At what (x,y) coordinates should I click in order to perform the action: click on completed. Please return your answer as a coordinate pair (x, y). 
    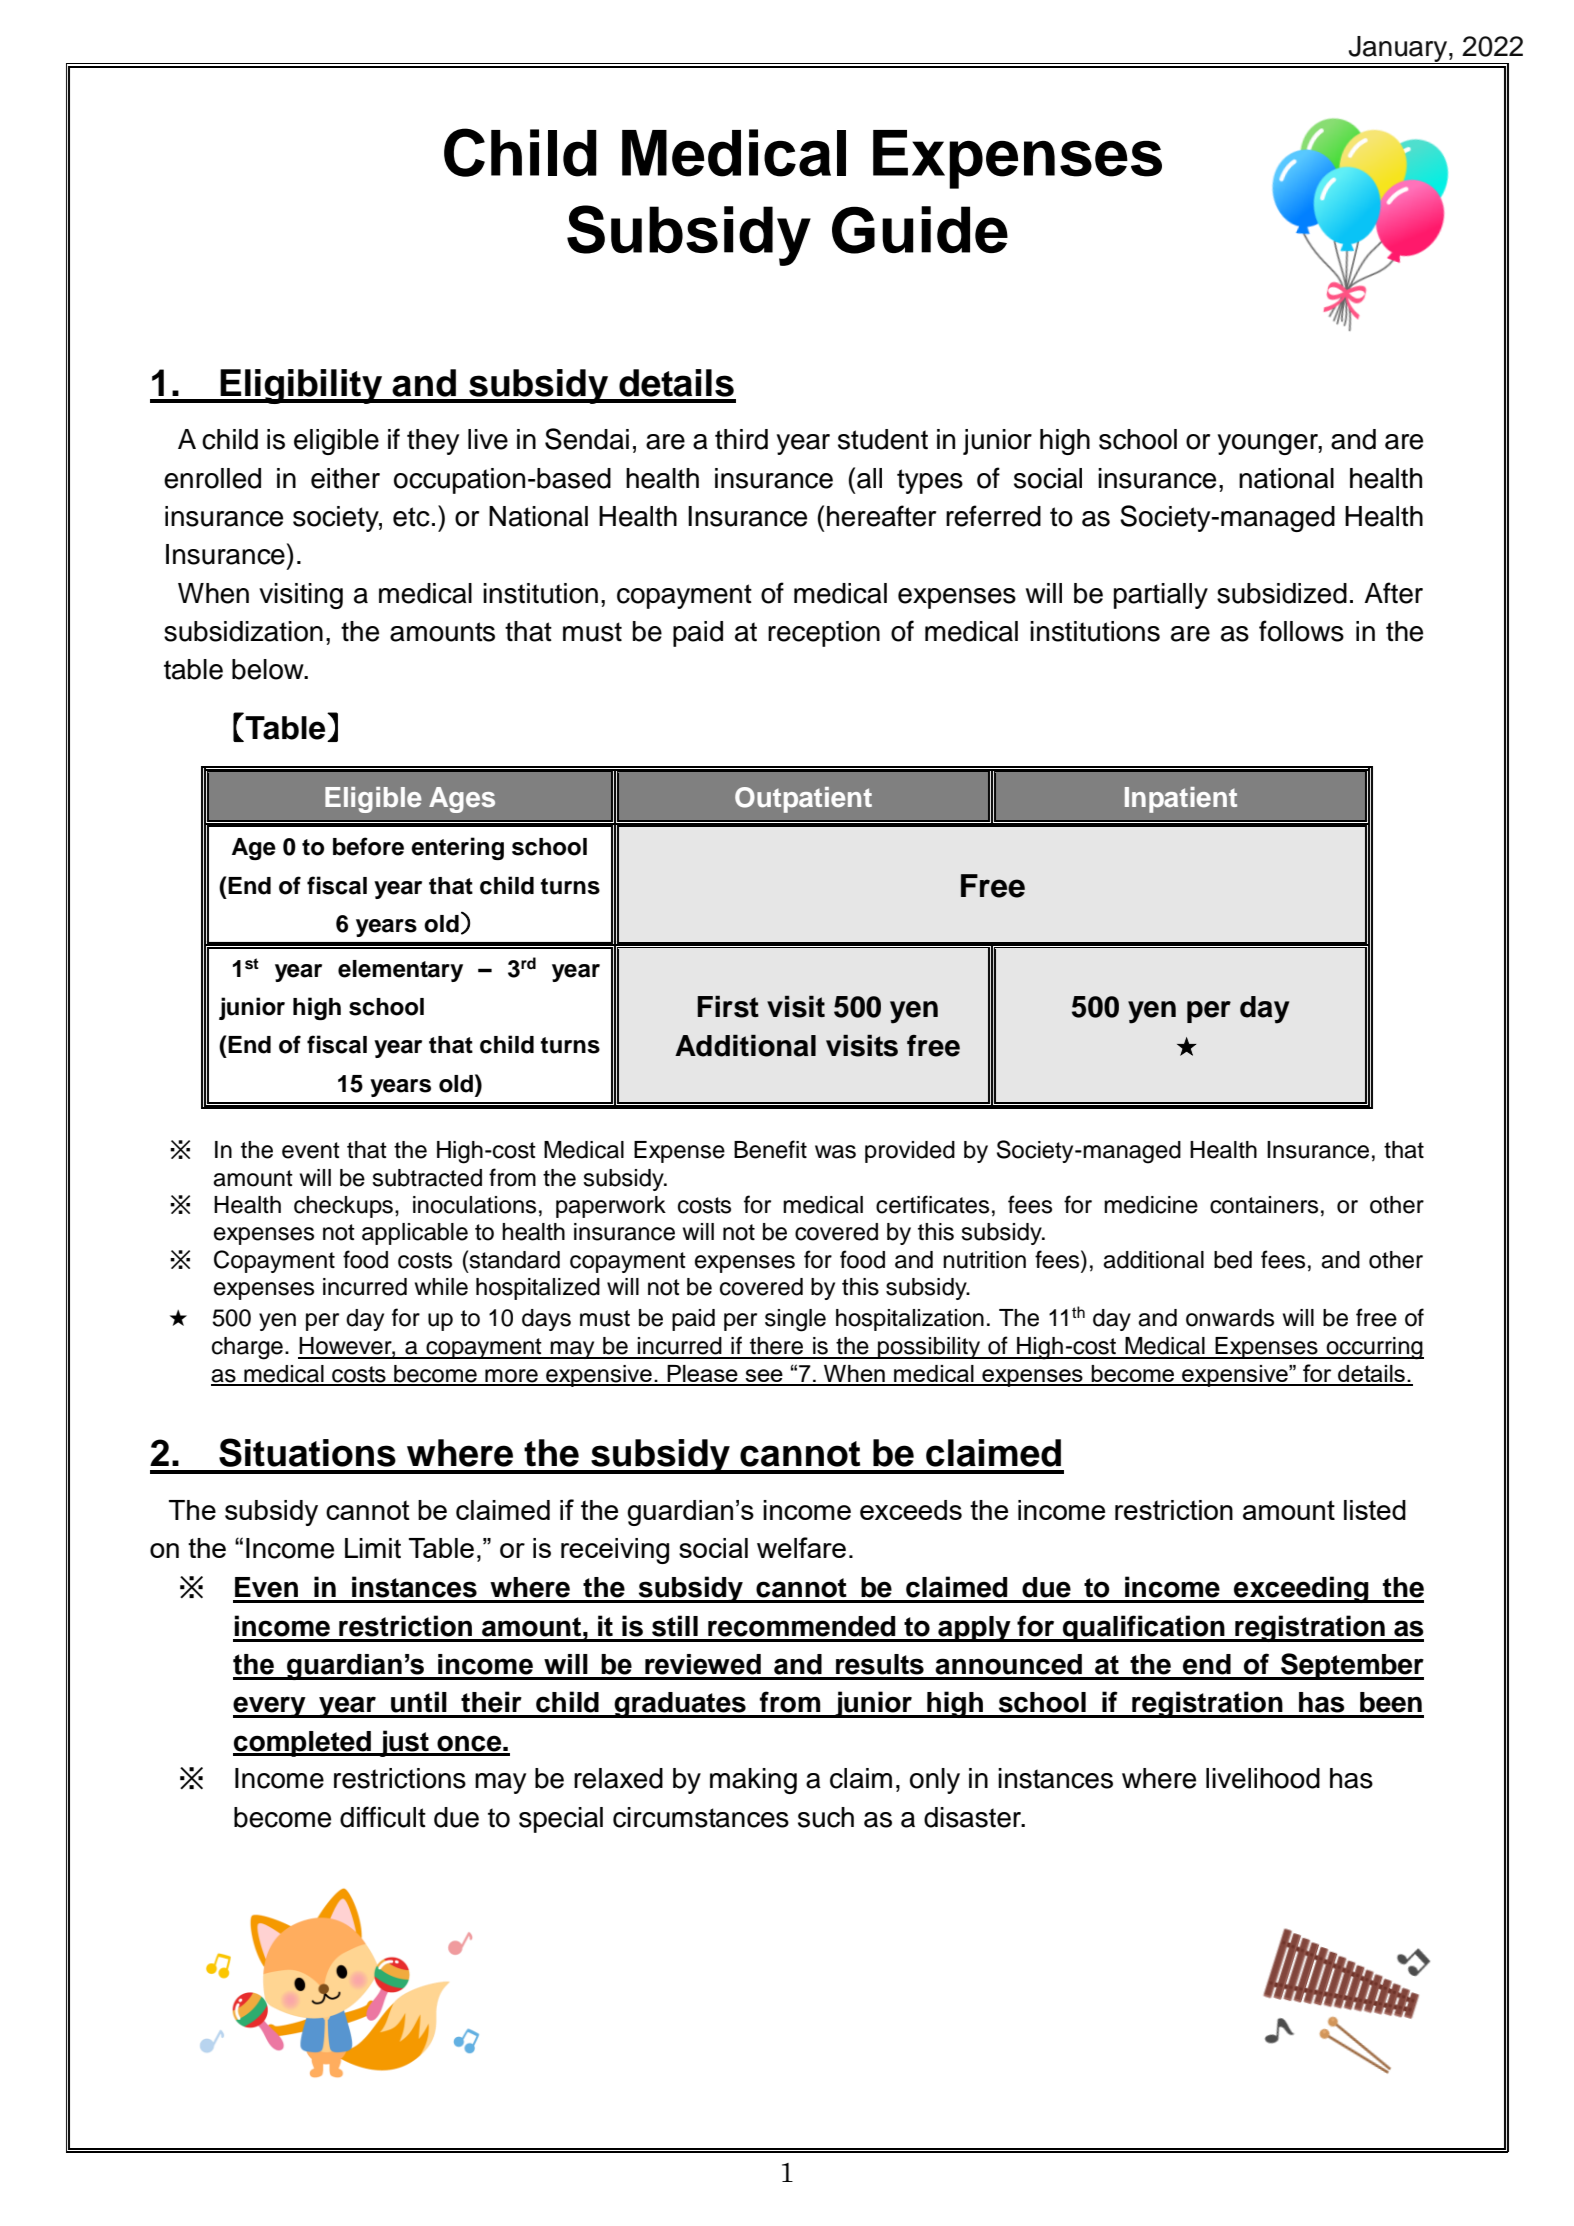
    Looking at the image, I should click on (303, 1744).
